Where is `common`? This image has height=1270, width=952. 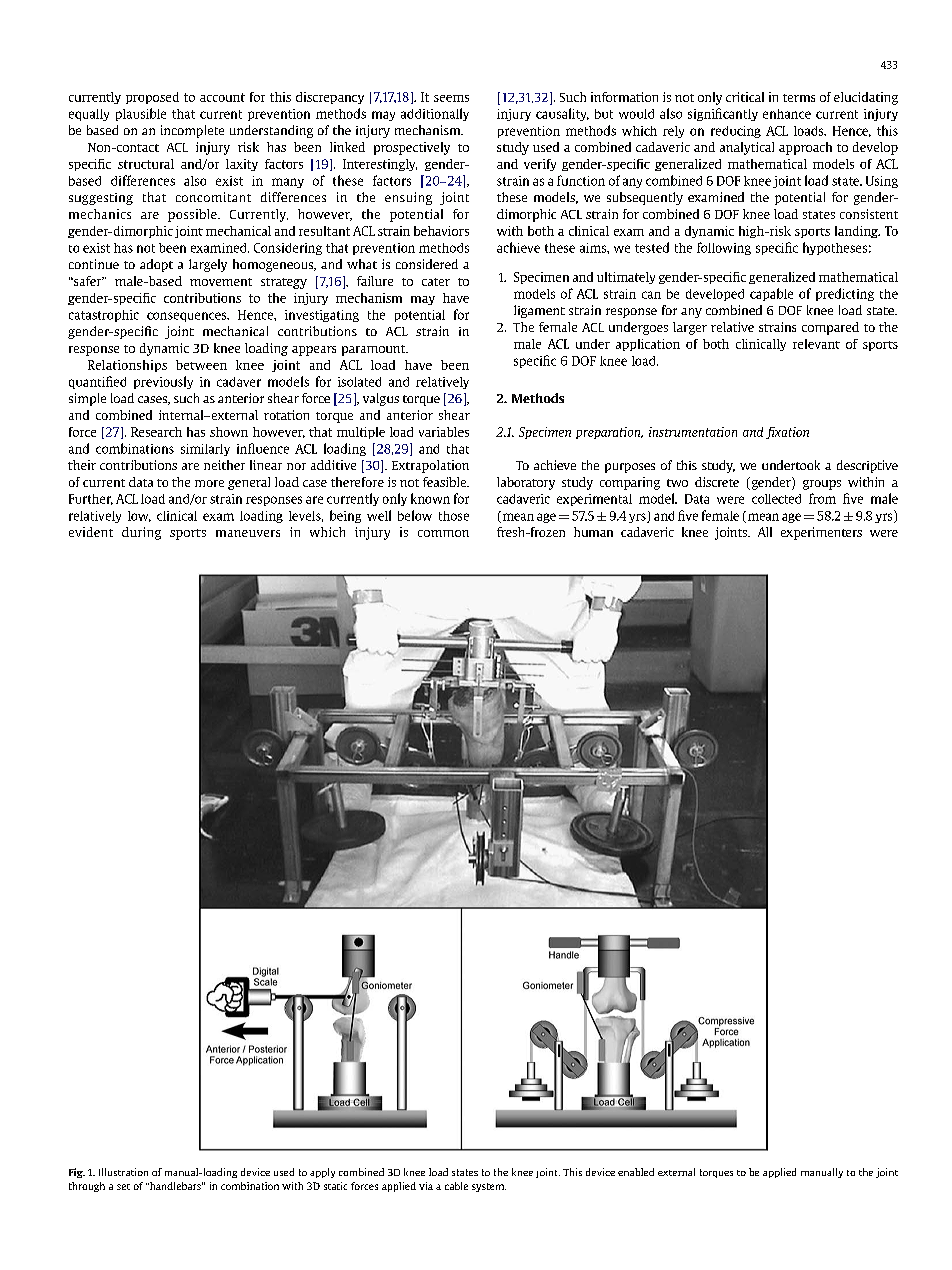 common is located at coordinates (443, 533).
